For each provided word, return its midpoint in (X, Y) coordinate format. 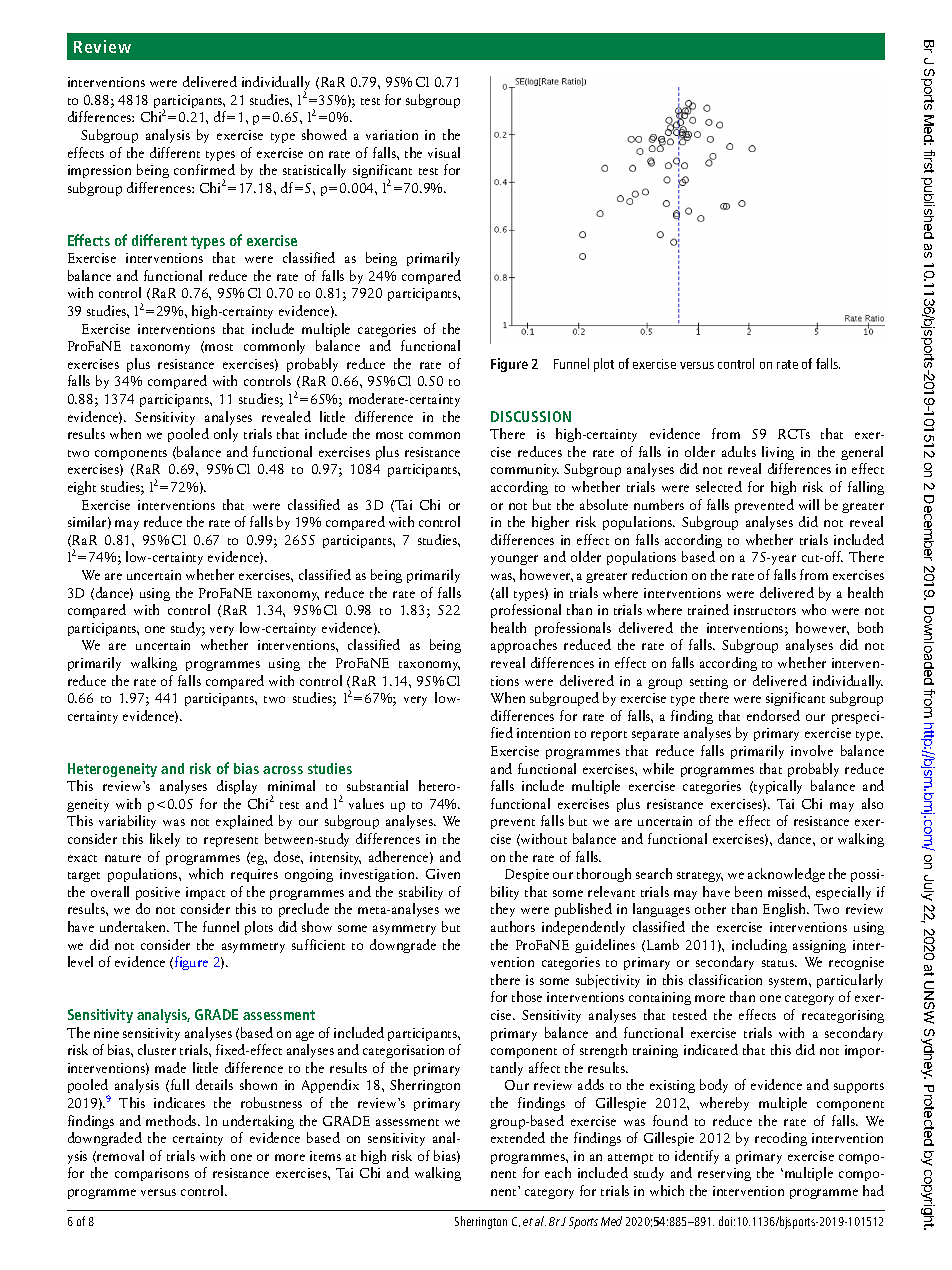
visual (444, 152)
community (525, 470)
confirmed (204, 169)
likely (165, 840)
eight (82, 488)
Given (443, 874)
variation (392, 135)
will (809, 504)
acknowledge (786, 875)
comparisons (152, 1174)
